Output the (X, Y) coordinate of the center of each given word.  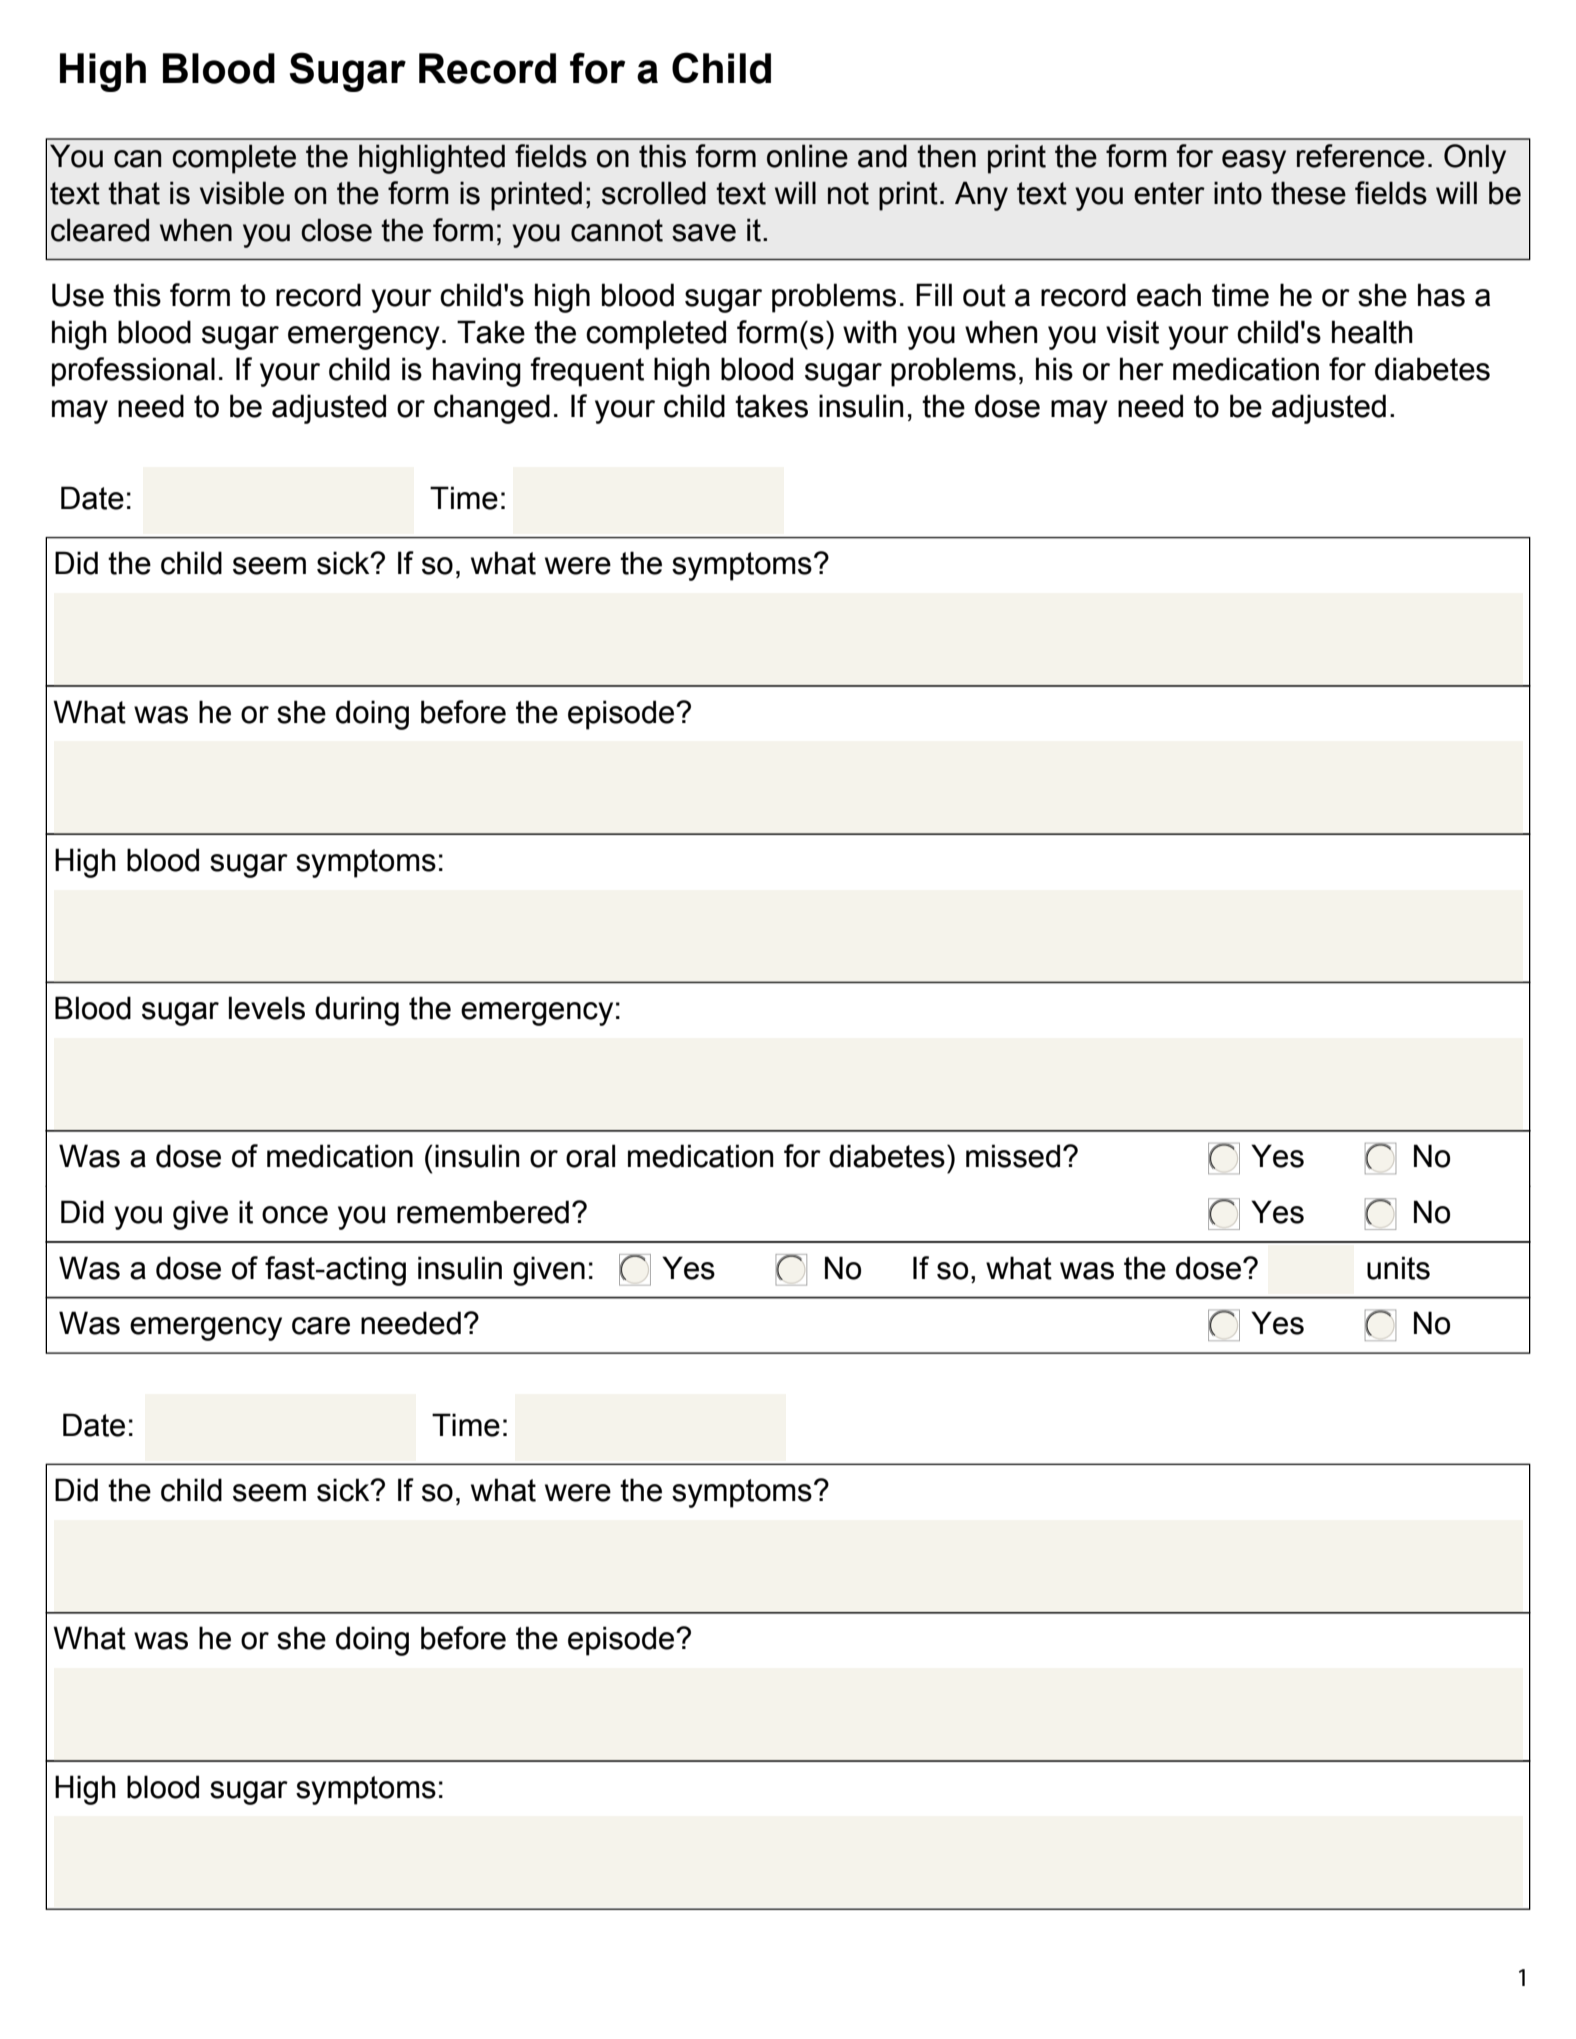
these (1308, 193)
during (357, 1011)
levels (267, 1008)
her (1142, 369)
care (321, 1326)
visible (242, 193)
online (807, 156)
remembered (483, 1212)
